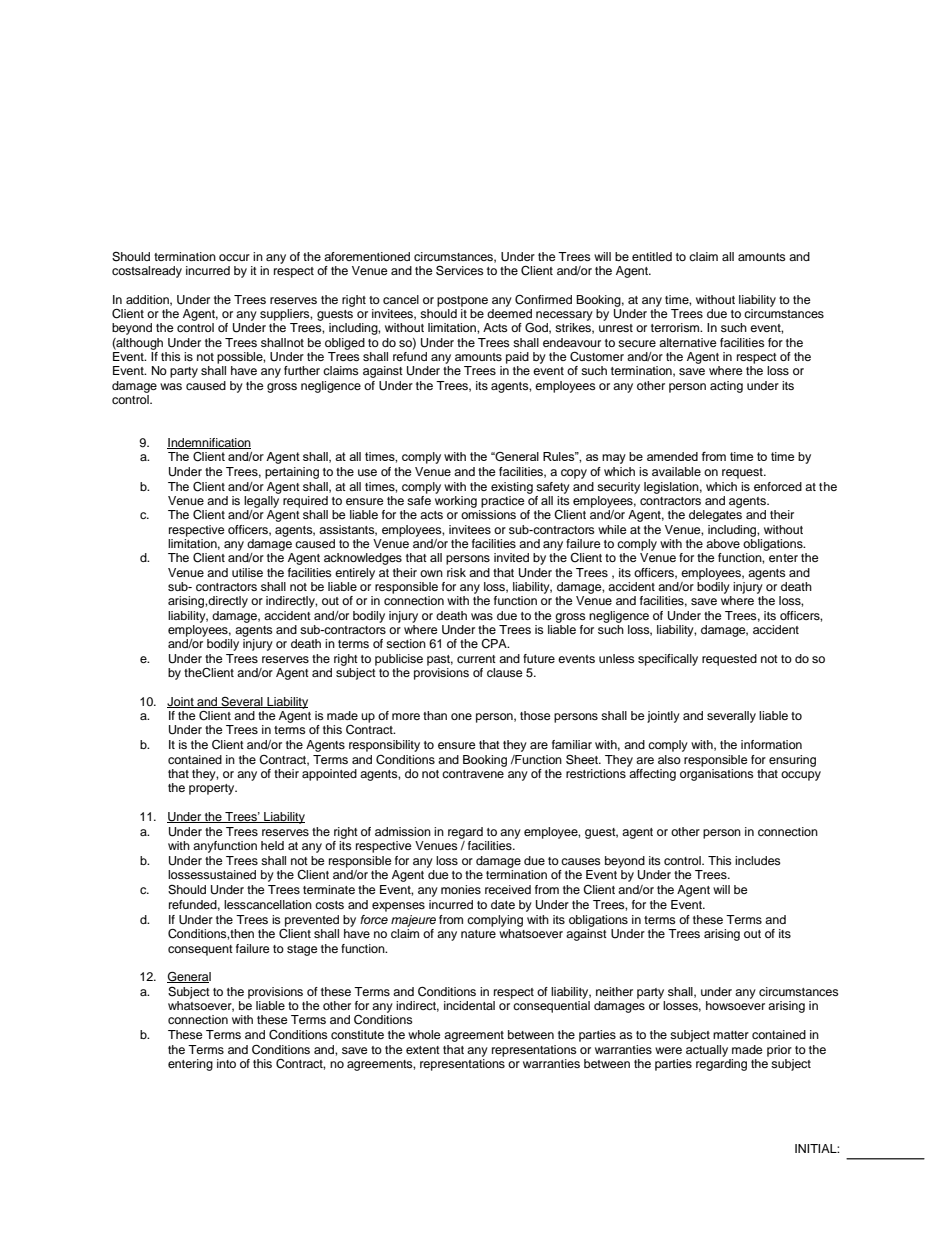 This screenshot has width=952, height=1233. Describe the element at coordinates (460, 270) in the screenshot. I see `Services` at that location.
